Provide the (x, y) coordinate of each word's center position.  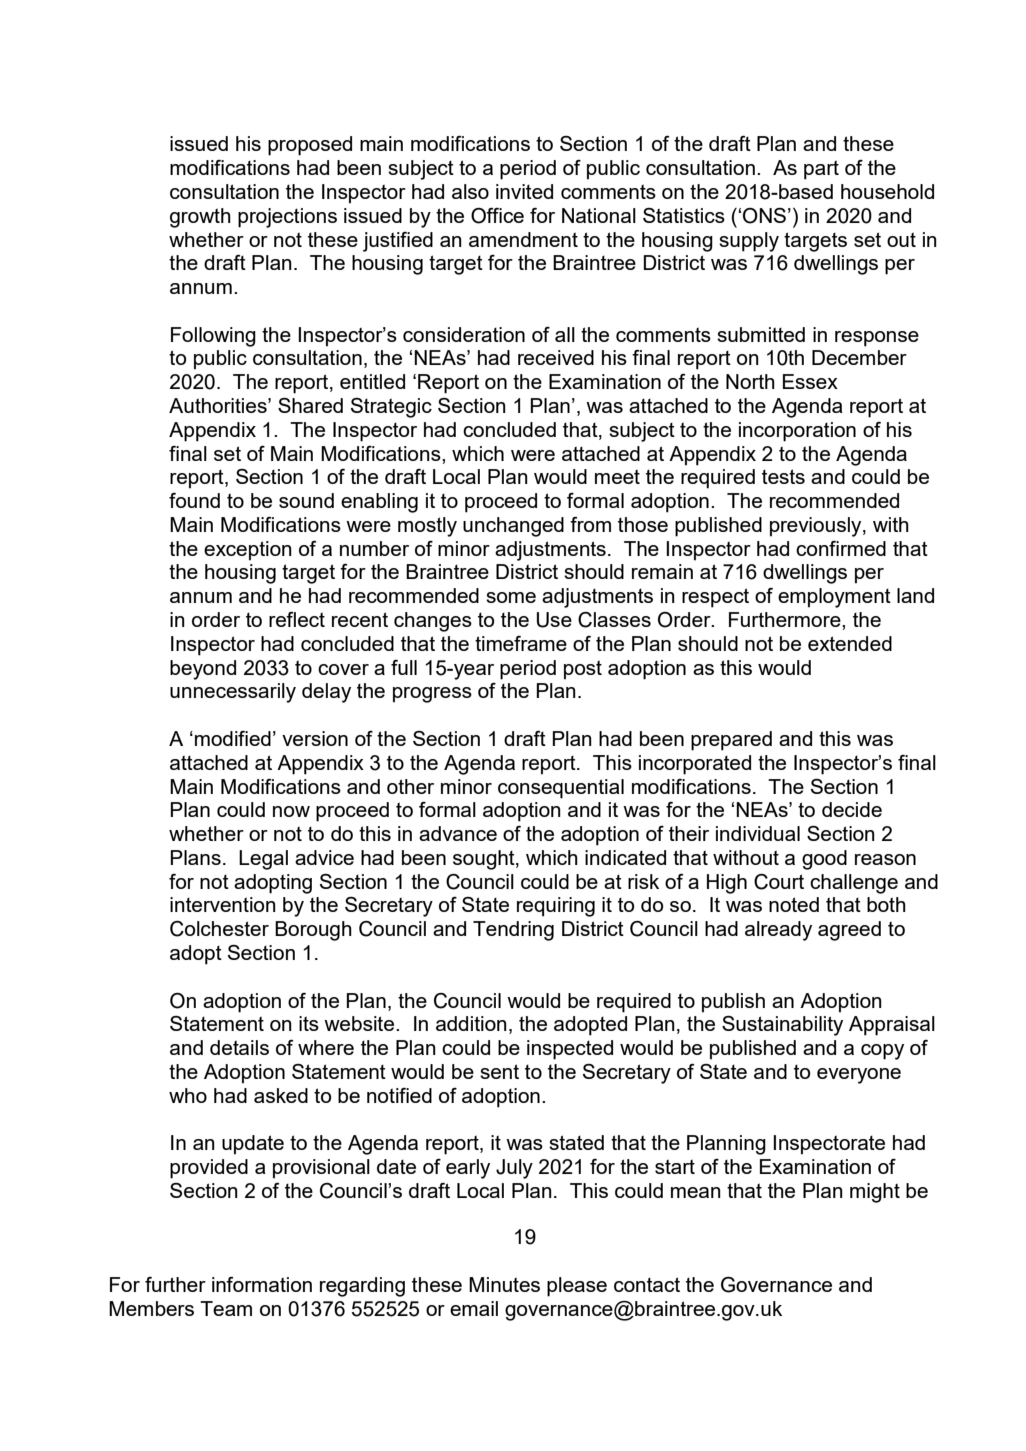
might (875, 1193)
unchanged (513, 527)
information (262, 1284)
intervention (223, 904)
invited (524, 191)
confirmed (841, 548)
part (821, 170)
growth (200, 218)
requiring (556, 907)
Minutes (504, 1284)
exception (248, 551)
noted (794, 904)
